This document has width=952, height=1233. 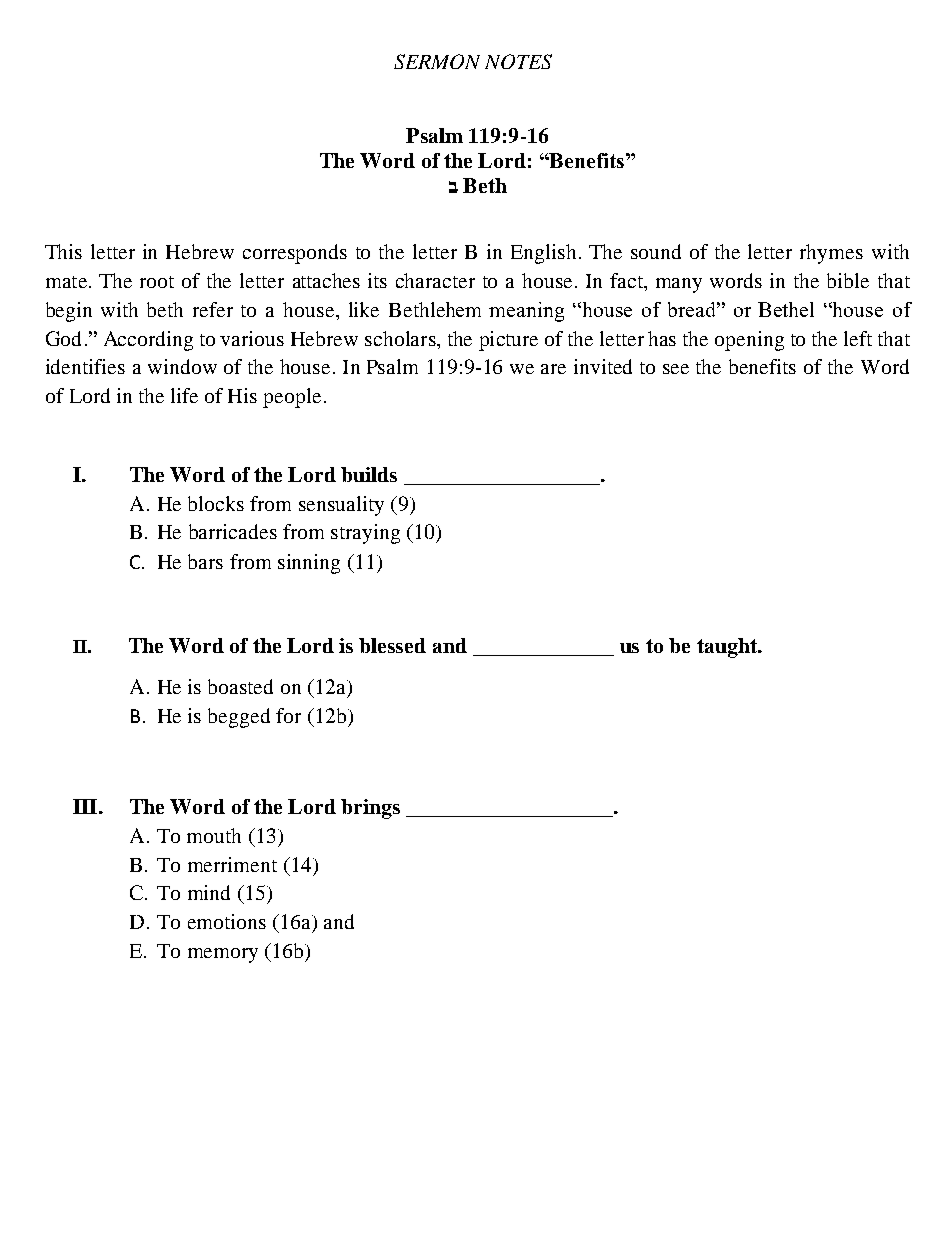 What do you see at coordinates (223, 955) in the document?
I see `memory` at bounding box center [223, 955].
